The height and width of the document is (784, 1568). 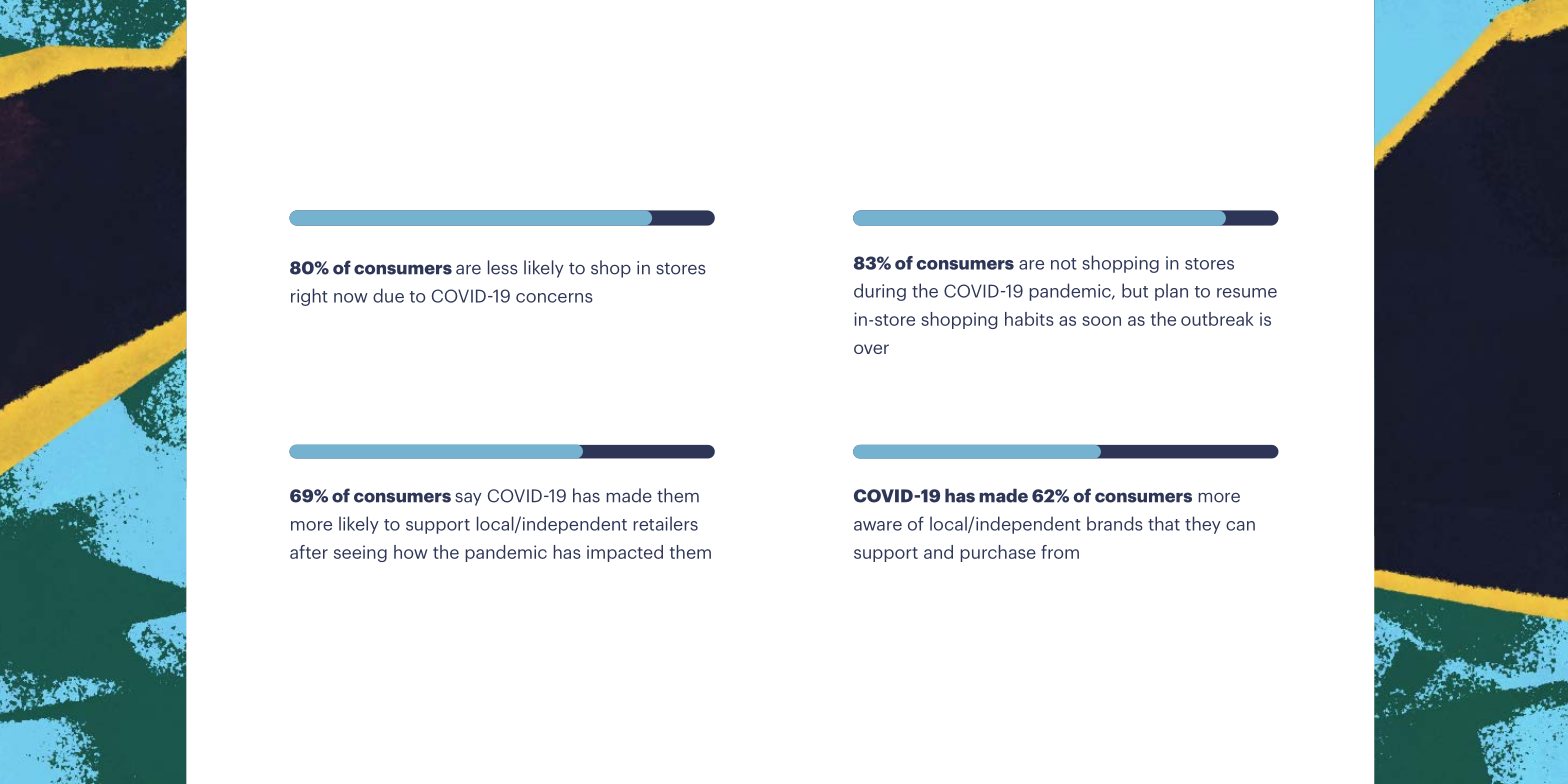 I want to click on during, so click(x=880, y=292).
